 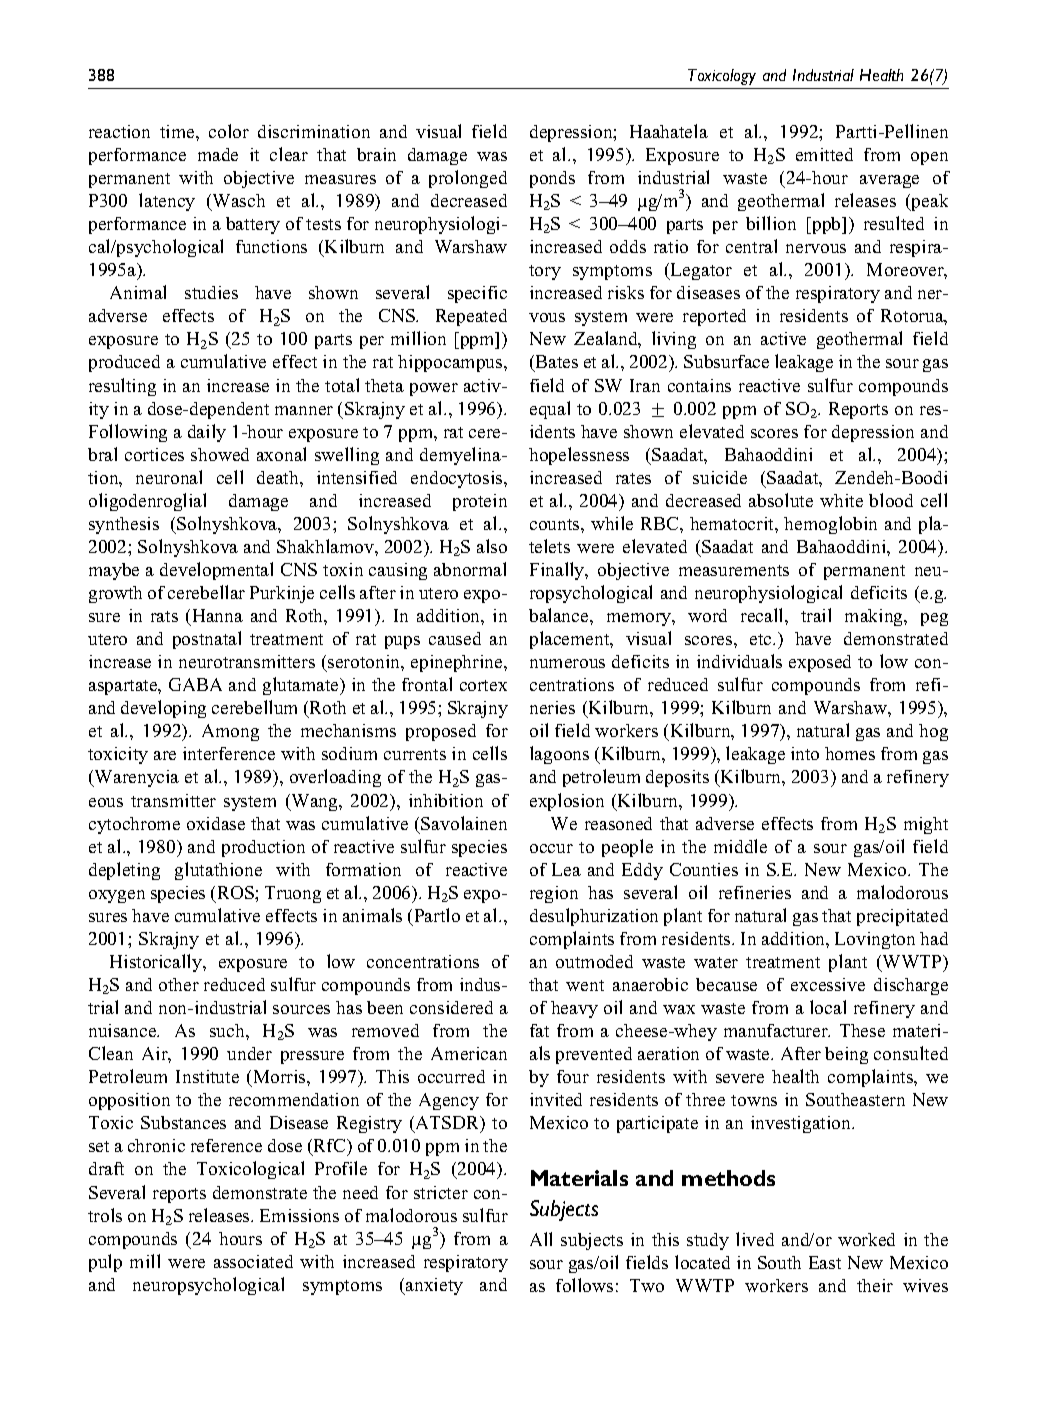 What do you see at coordinates (584, 1285) in the screenshot?
I see `follows` at bounding box center [584, 1285].
